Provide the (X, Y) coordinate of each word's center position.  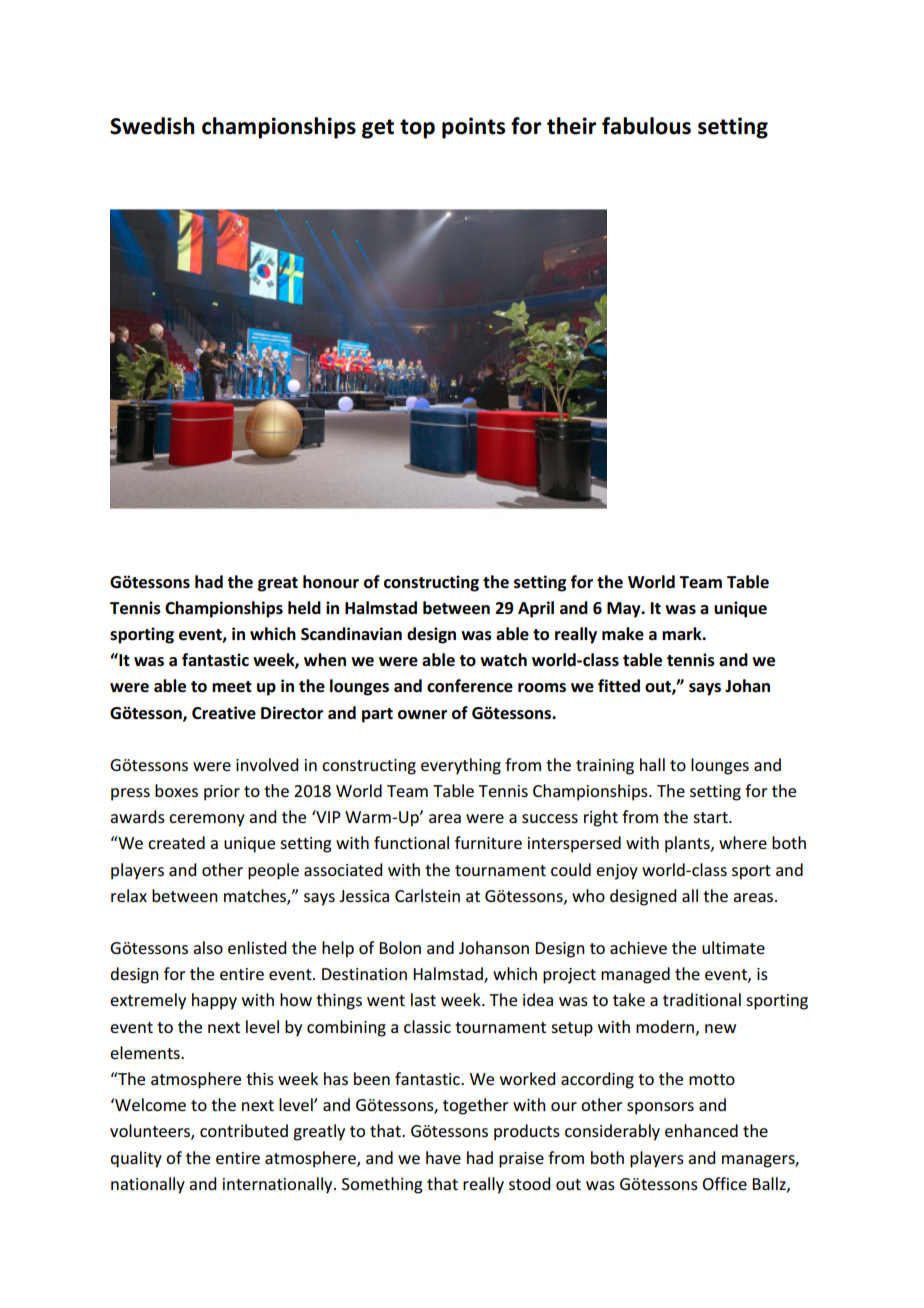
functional (411, 842)
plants (688, 844)
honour (331, 582)
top (417, 129)
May (625, 610)
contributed (244, 1130)
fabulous (646, 126)
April (536, 609)
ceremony (207, 820)
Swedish (152, 126)
